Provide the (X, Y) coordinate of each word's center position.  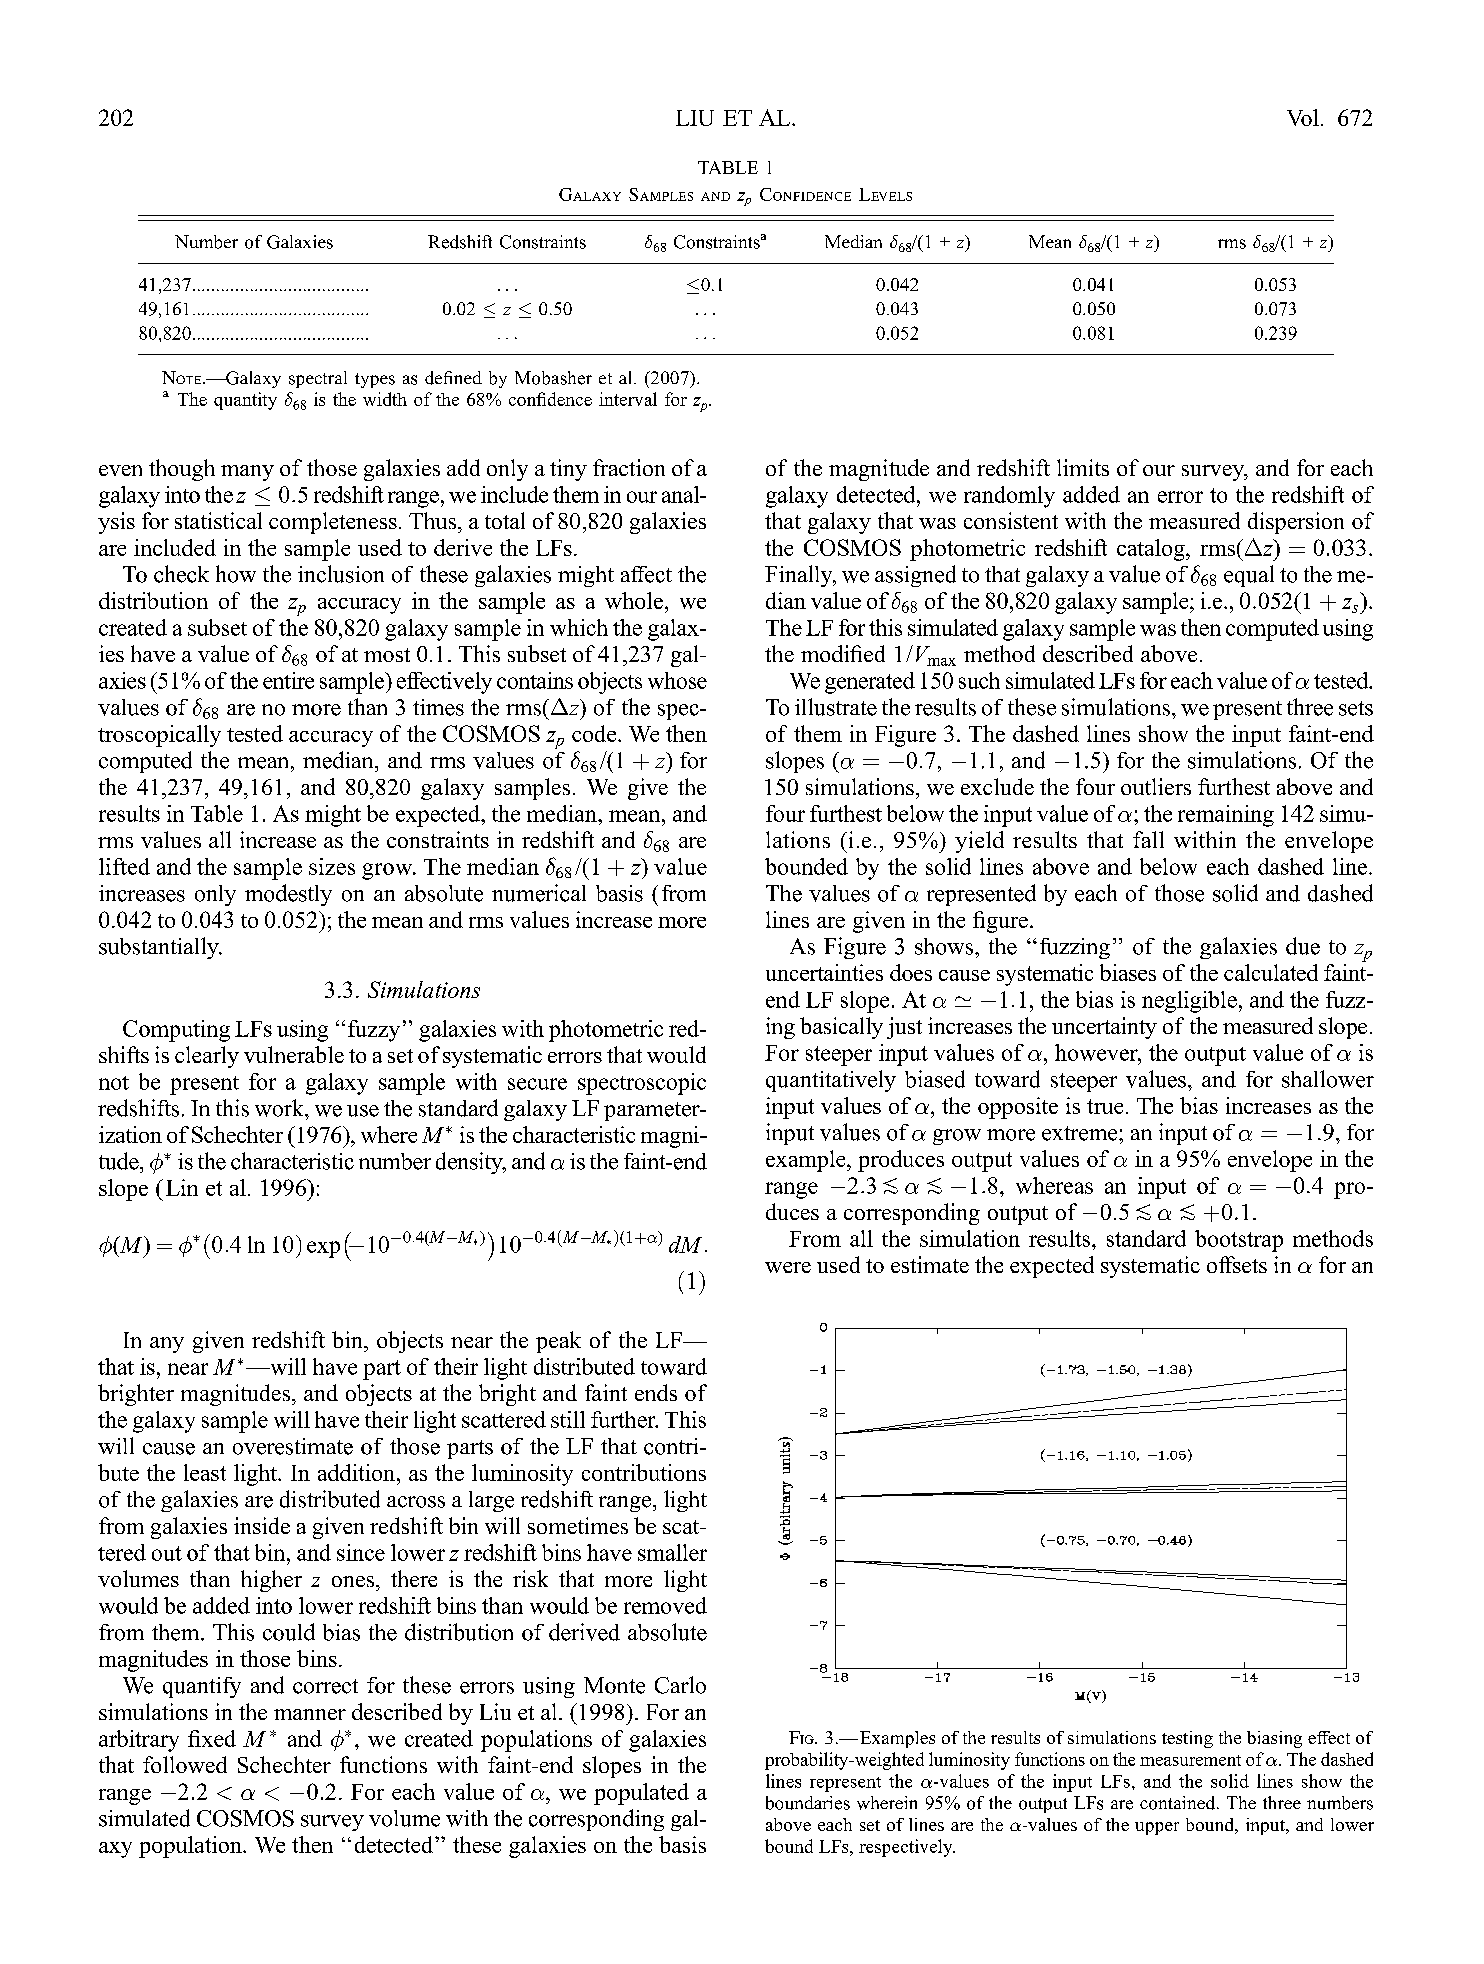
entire (288, 680)
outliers (1156, 786)
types (375, 380)
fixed (212, 1738)
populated (641, 1794)
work (280, 1108)
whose (677, 680)
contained (1179, 1803)
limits (1083, 467)
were (788, 1267)
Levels (885, 194)
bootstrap (1239, 1241)
